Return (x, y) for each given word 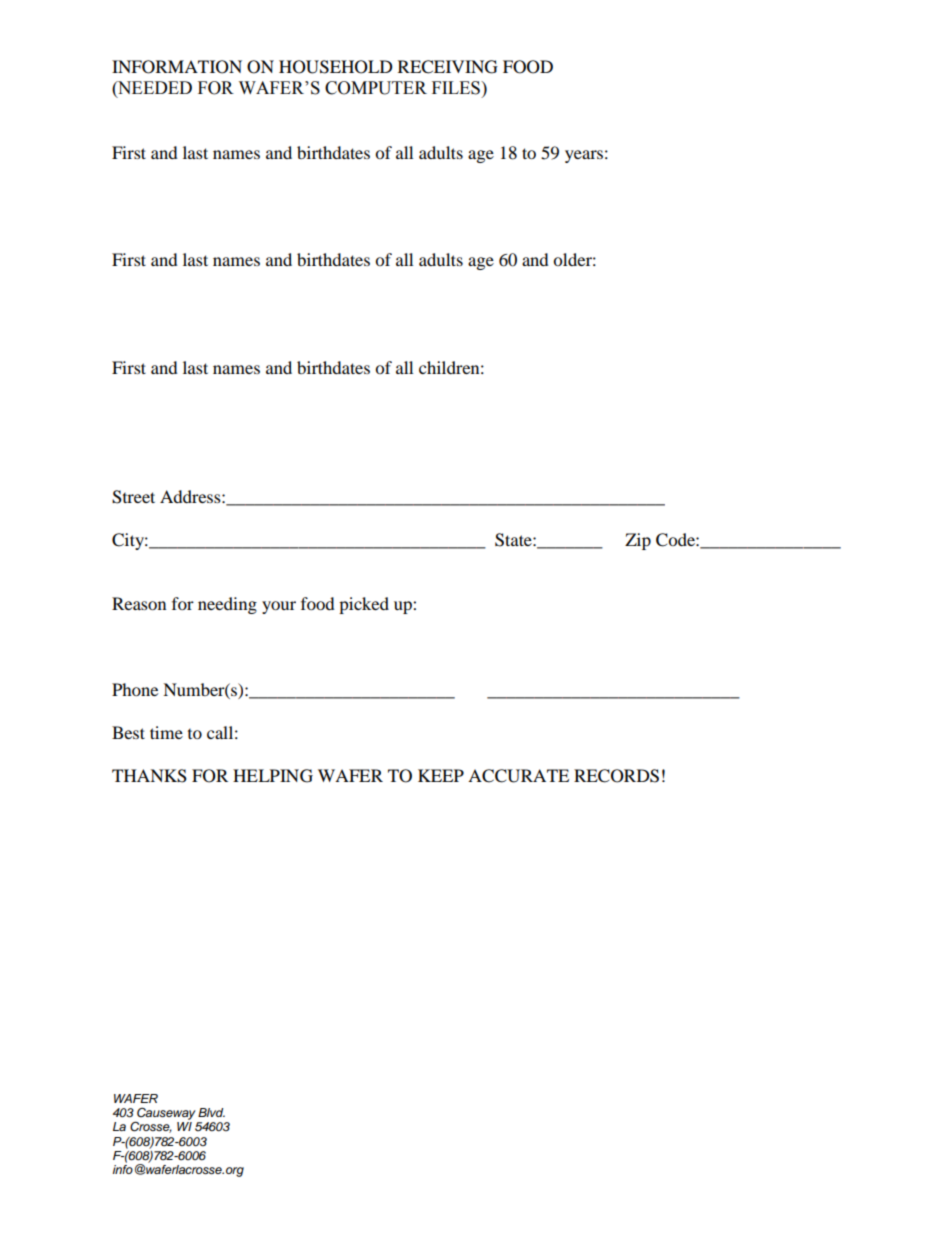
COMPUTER (376, 88)
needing (227, 605)
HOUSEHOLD (336, 67)
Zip (638, 541)
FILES (457, 88)
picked (364, 605)
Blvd (211, 1112)
